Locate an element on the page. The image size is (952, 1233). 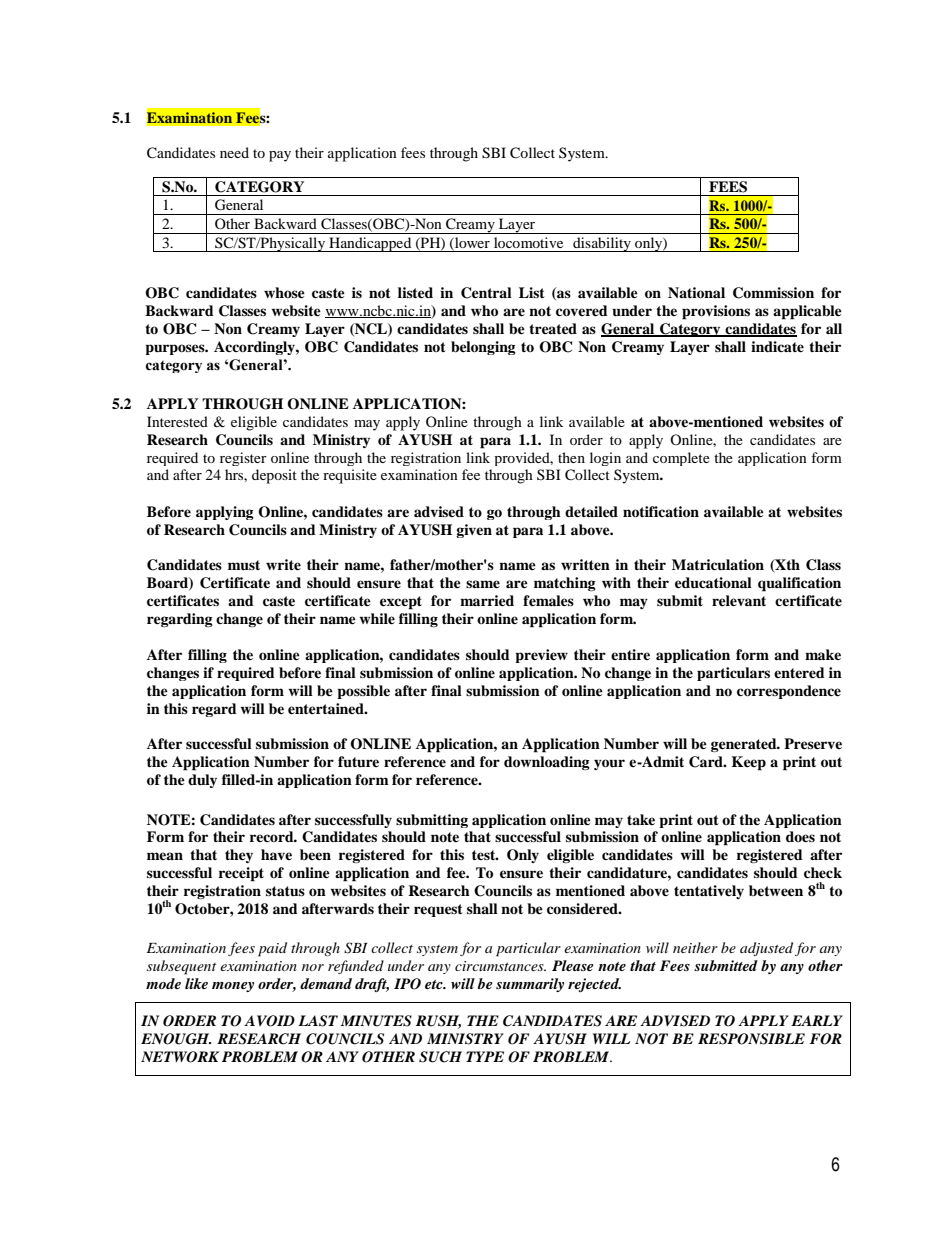
Commission is located at coordinates (773, 293).
